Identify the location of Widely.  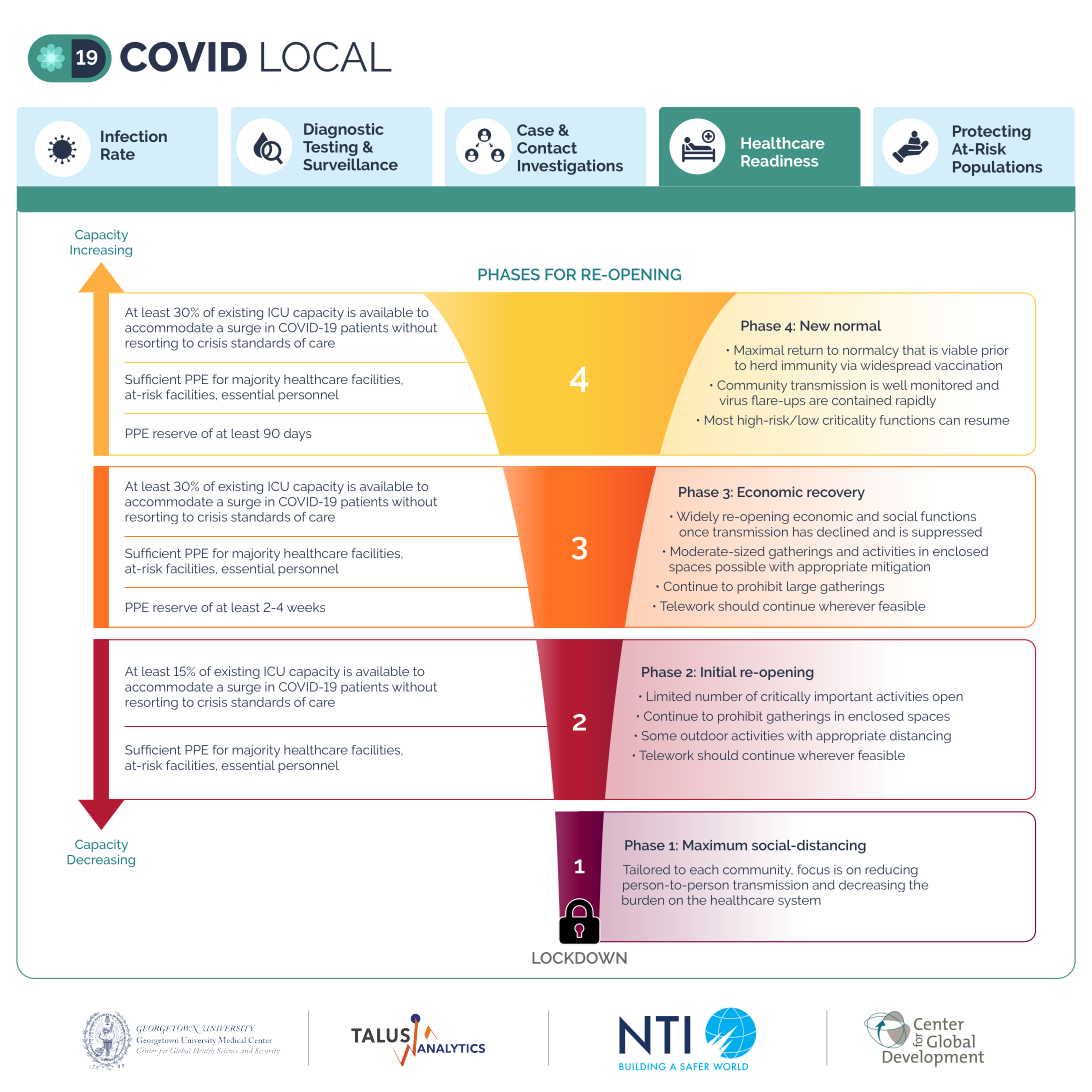
(698, 517).
